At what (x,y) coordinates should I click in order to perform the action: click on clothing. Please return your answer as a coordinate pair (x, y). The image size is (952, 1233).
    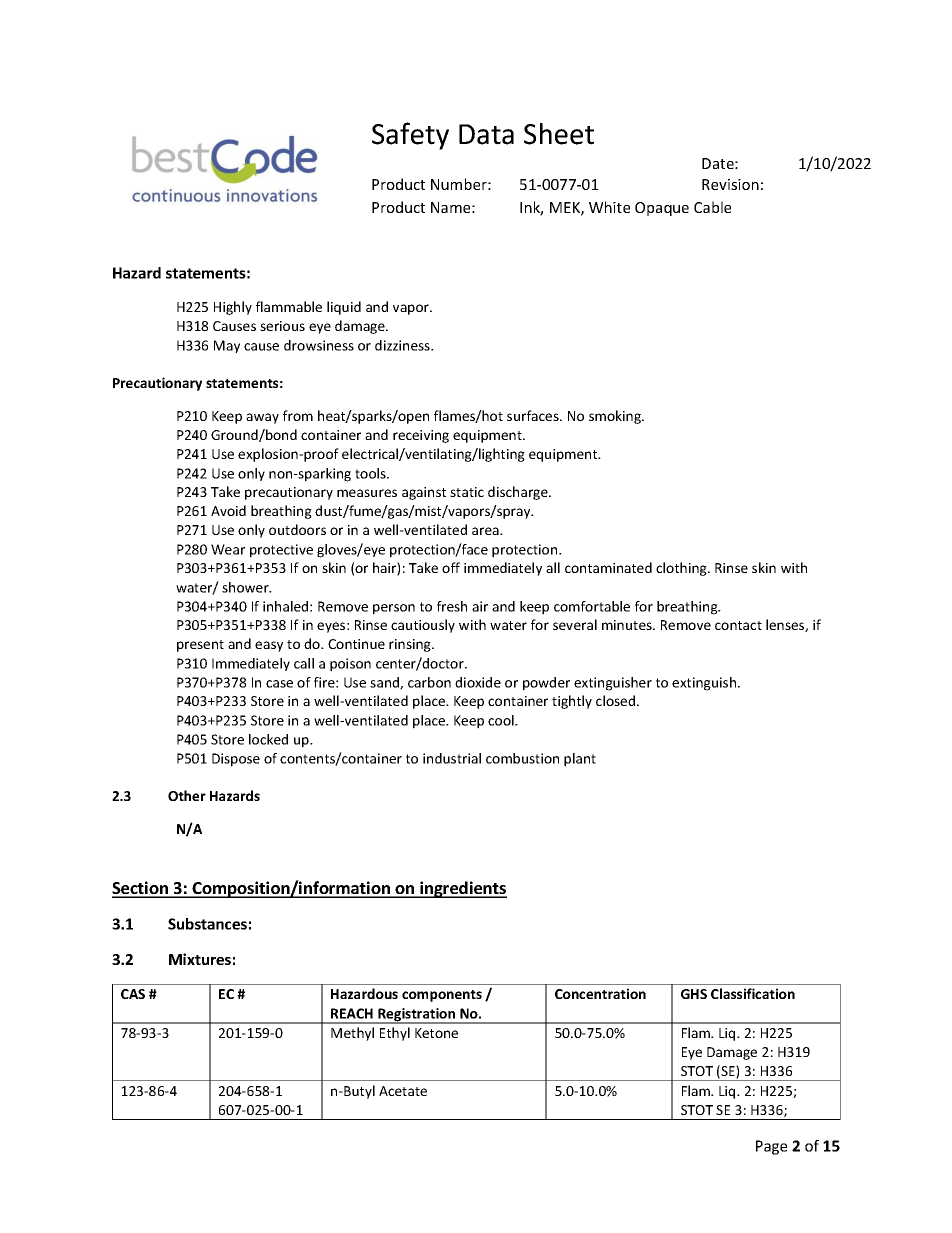
    Looking at the image, I should click on (682, 569).
